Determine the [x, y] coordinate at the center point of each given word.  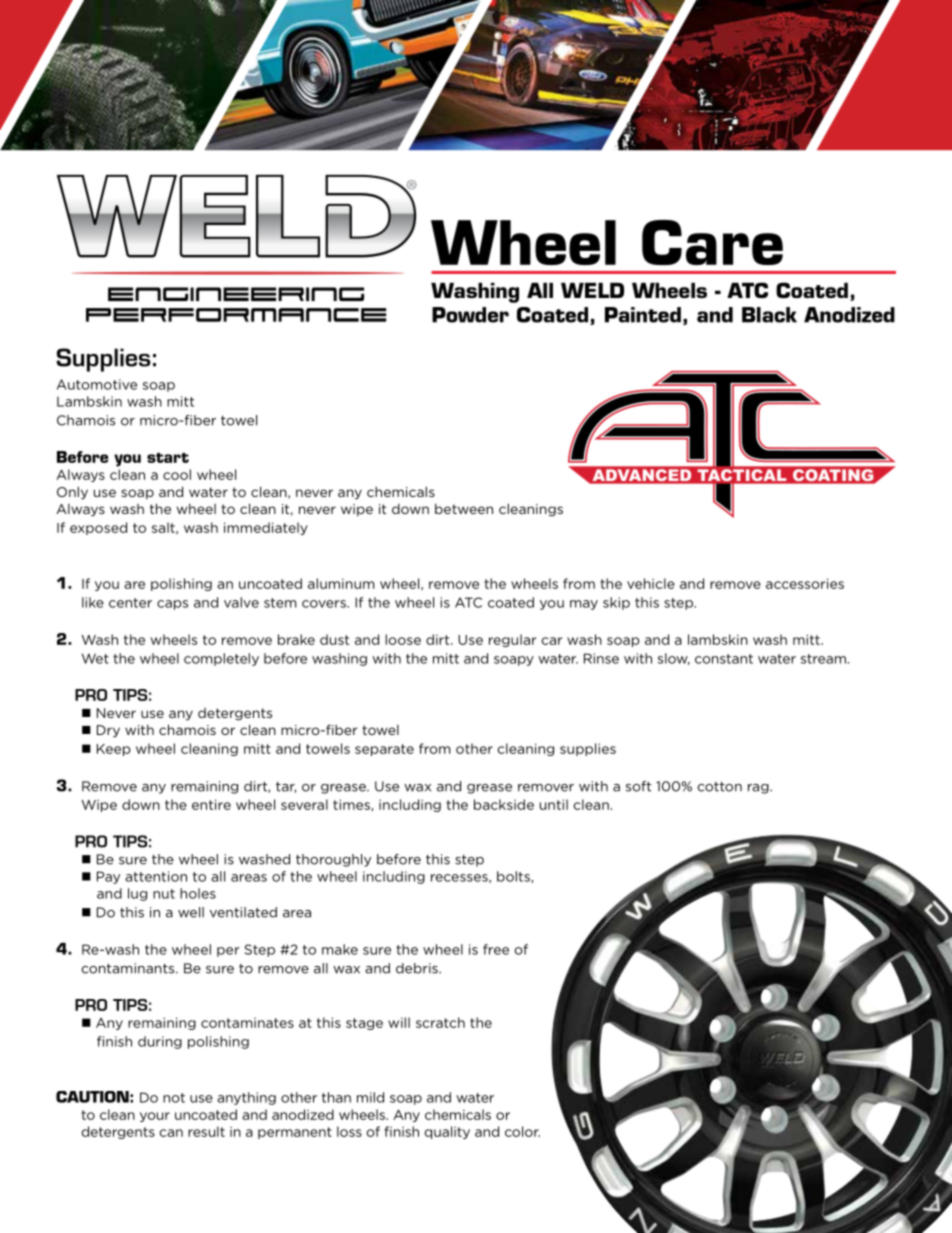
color [522, 1131]
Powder [470, 315]
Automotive [97, 384]
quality [447, 1132]
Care [712, 242]
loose [403, 639]
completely [221, 659]
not [174, 1098]
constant [724, 659]
